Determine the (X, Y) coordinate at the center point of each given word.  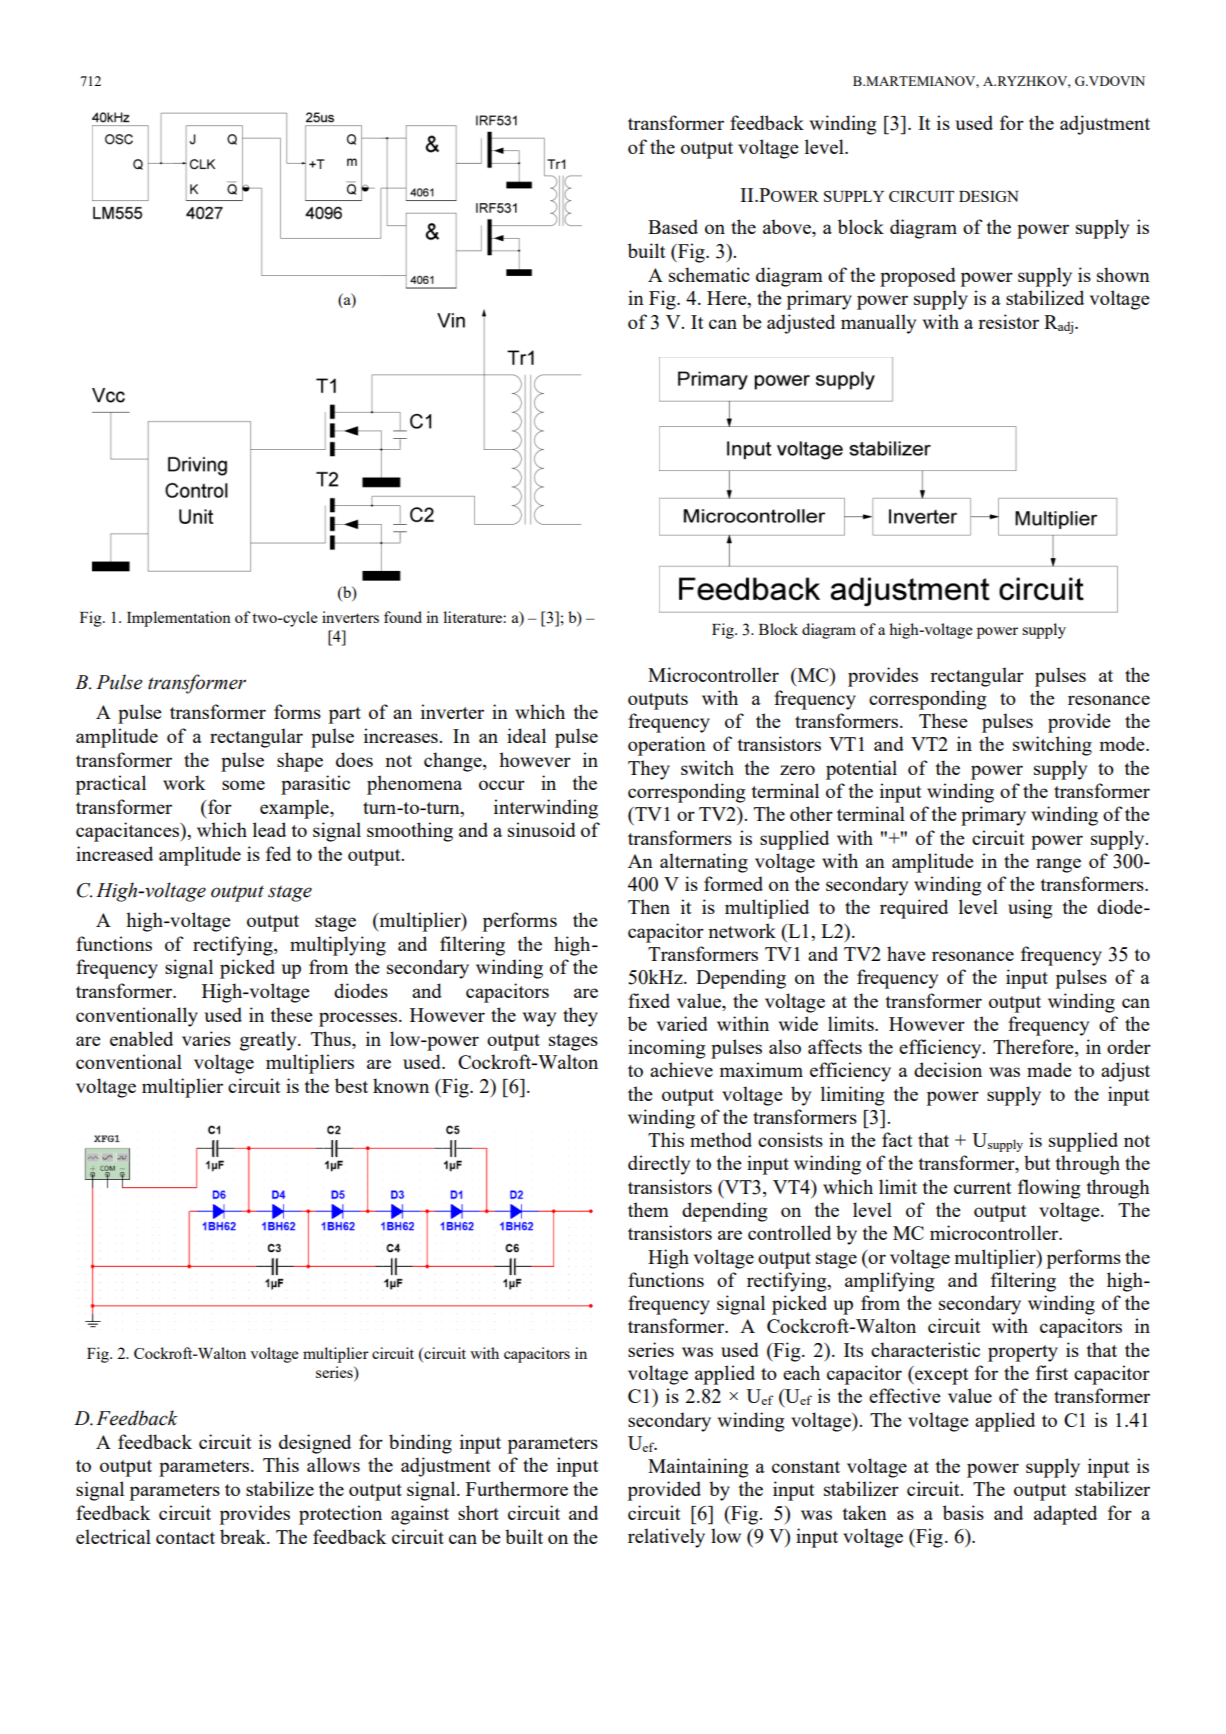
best (351, 1085)
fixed (649, 1000)
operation (667, 746)
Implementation (179, 619)
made (1049, 1069)
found (403, 617)
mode (1123, 743)
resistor (1008, 321)
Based (673, 226)
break (244, 1536)
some (243, 785)
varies (206, 1038)
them (648, 1209)
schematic (709, 274)
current (983, 1188)
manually (878, 324)
